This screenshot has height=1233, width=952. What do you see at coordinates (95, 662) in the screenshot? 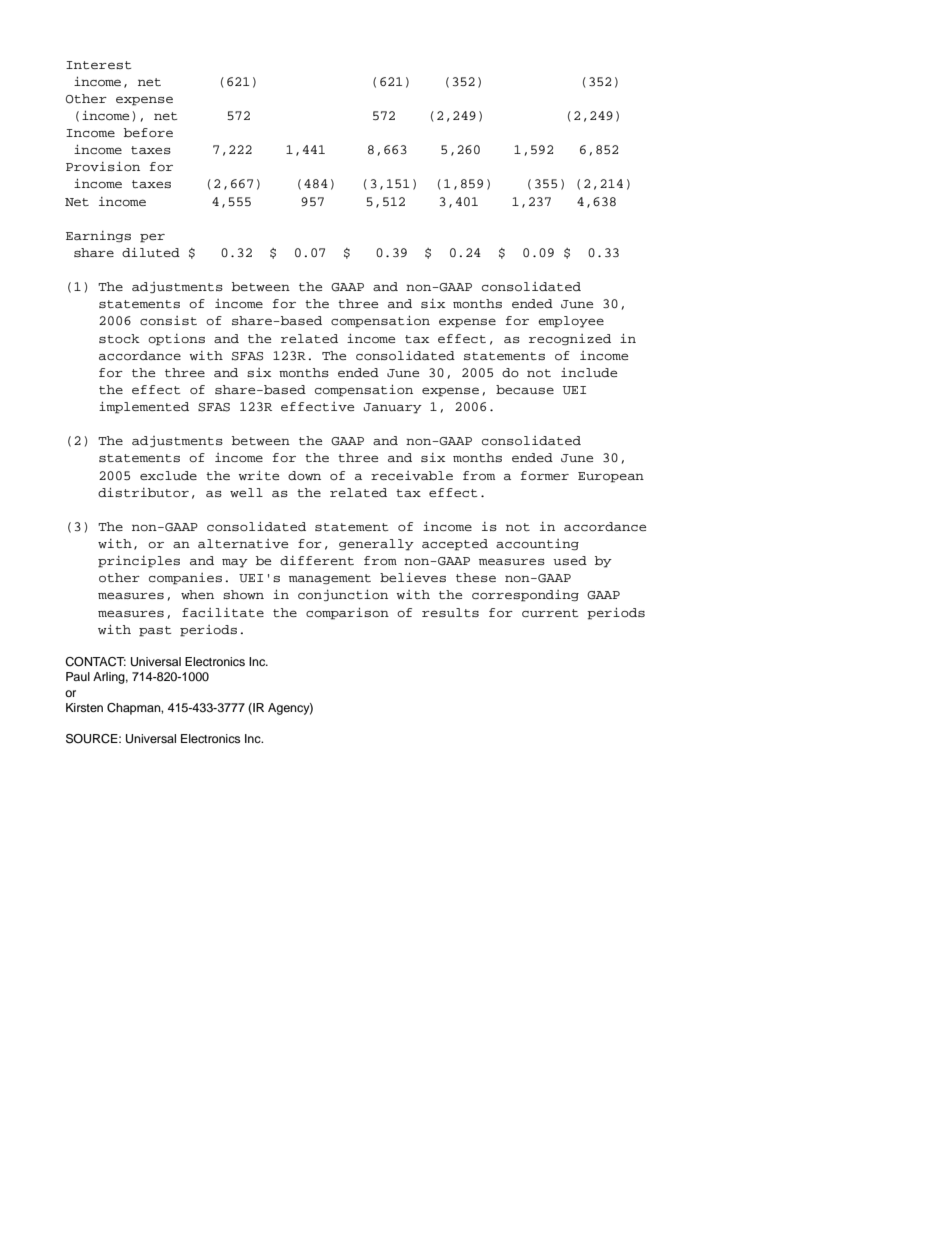
I see `CONTACT` at bounding box center [95, 662].
